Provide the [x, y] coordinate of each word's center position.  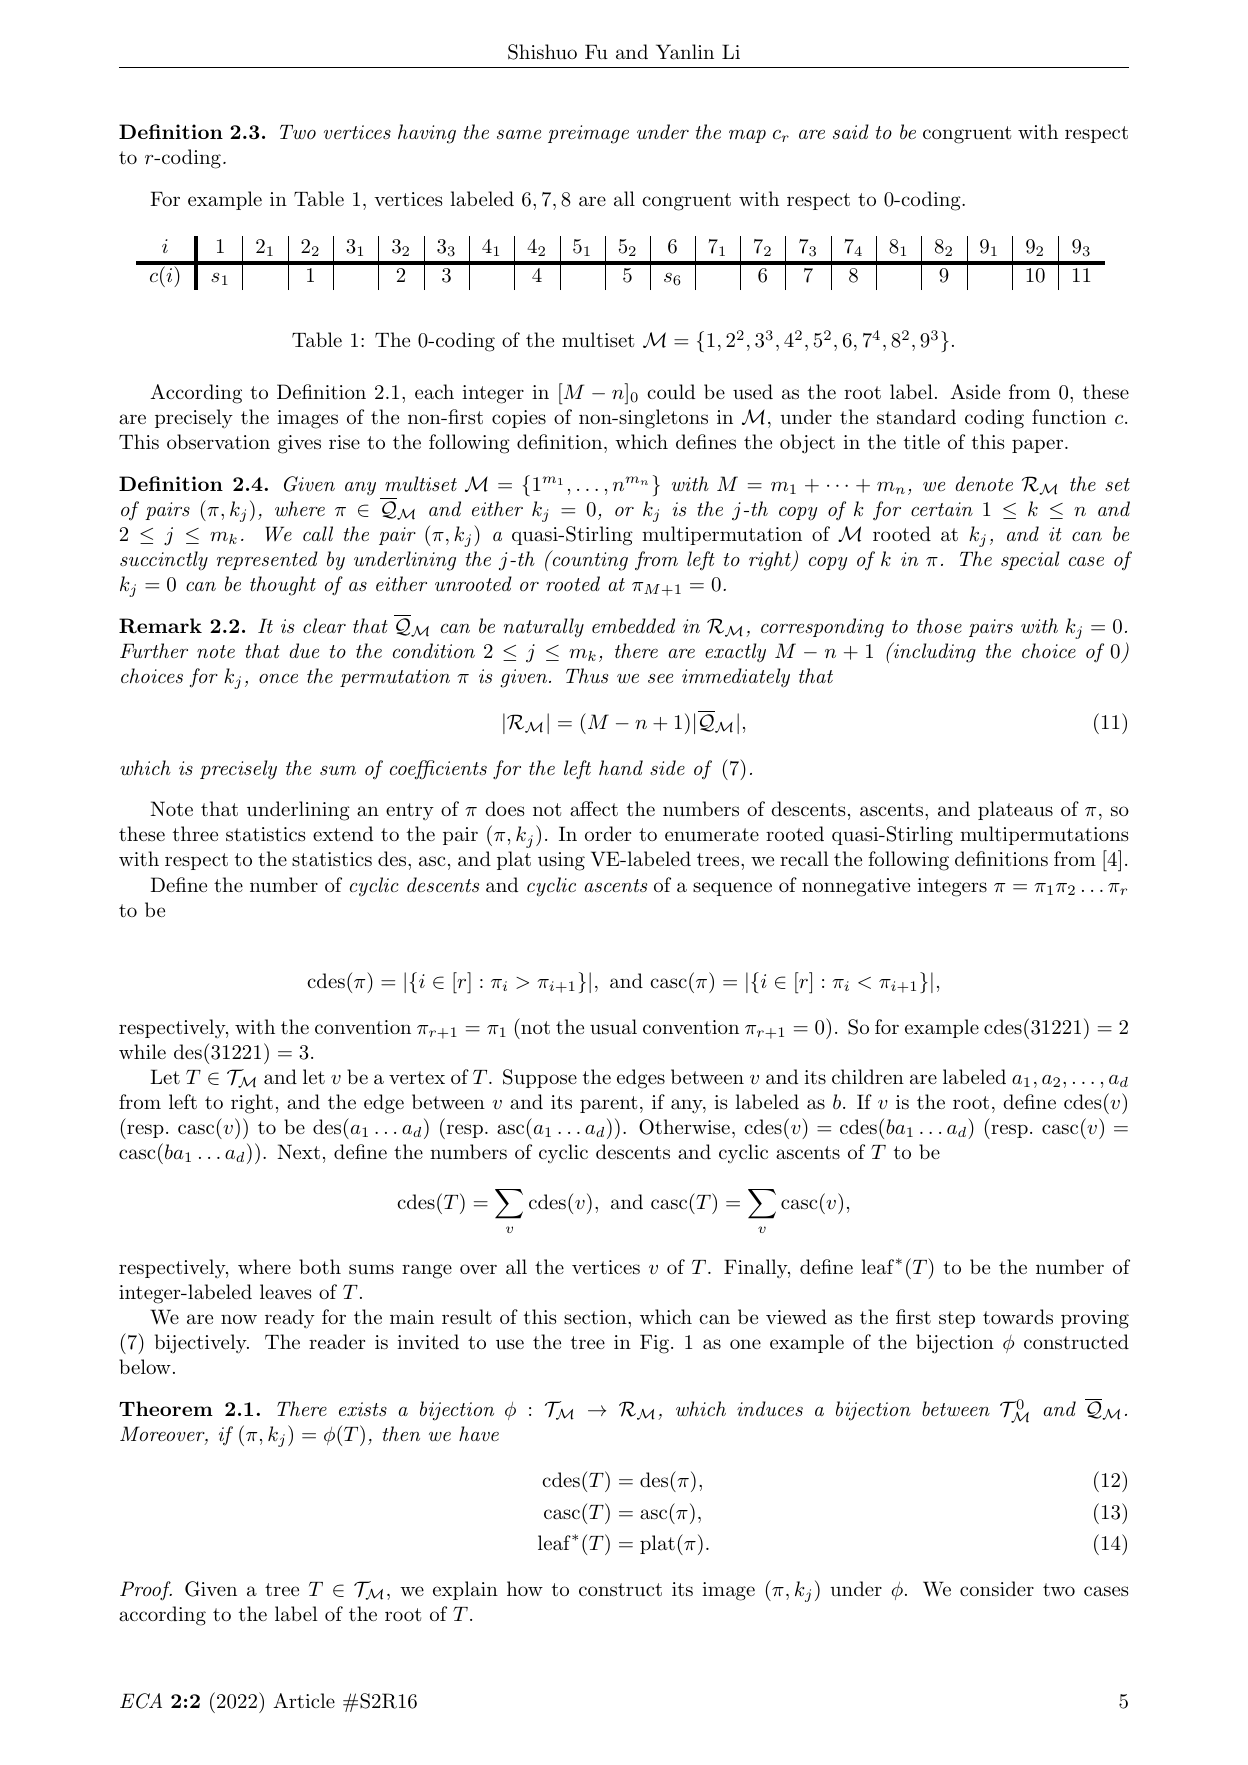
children [868, 1076]
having [427, 134]
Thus [587, 675]
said [851, 132]
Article [304, 1701]
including [933, 652]
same [519, 134]
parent [608, 1104]
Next [298, 1151]
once [278, 678]
